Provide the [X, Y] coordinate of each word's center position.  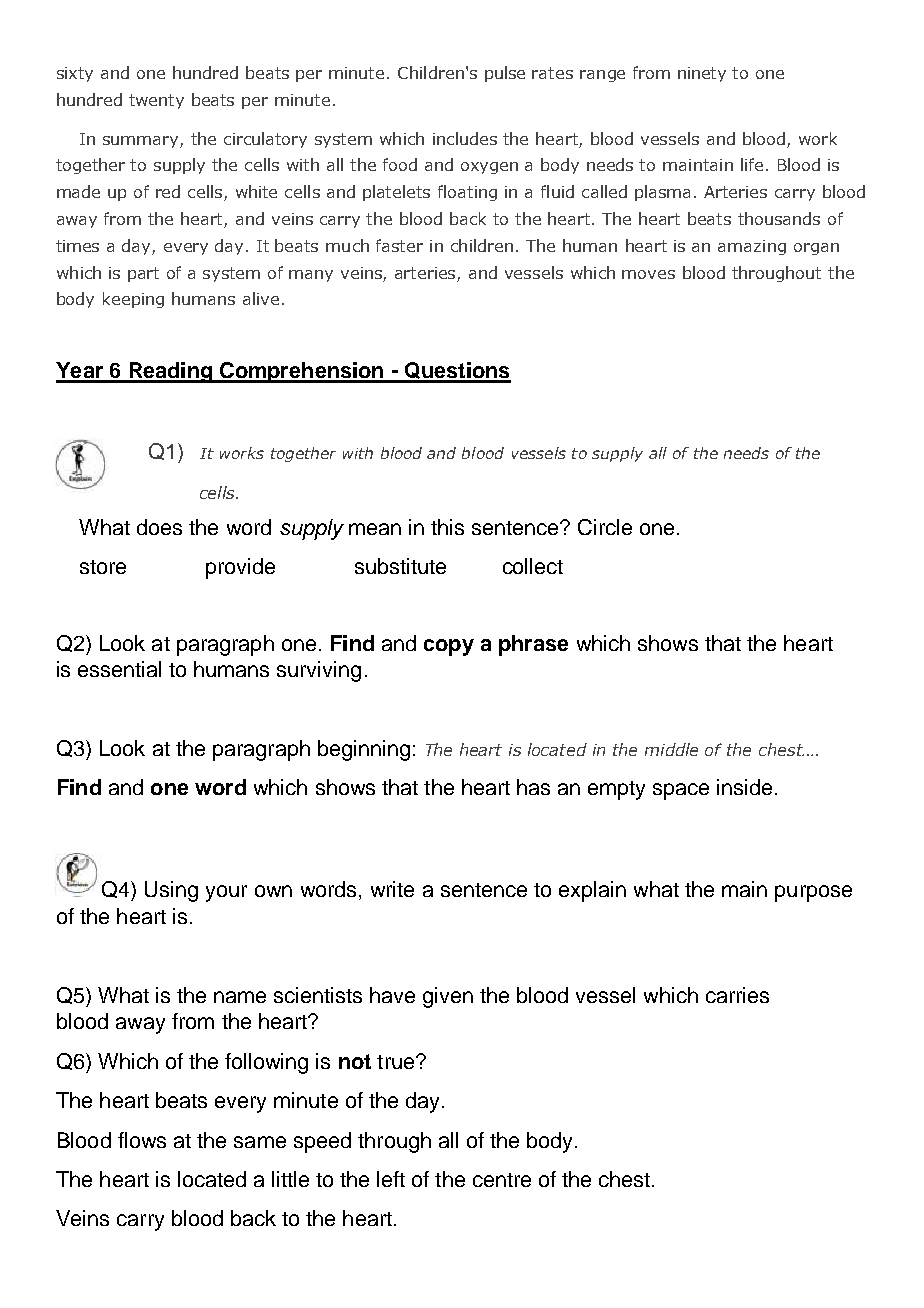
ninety [702, 74]
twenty [156, 101]
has [533, 787]
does [159, 527]
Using [171, 891]
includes [465, 138]
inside [744, 787]
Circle [605, 527]
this [447, 527]
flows [142, 1140]
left [391, 1179]
